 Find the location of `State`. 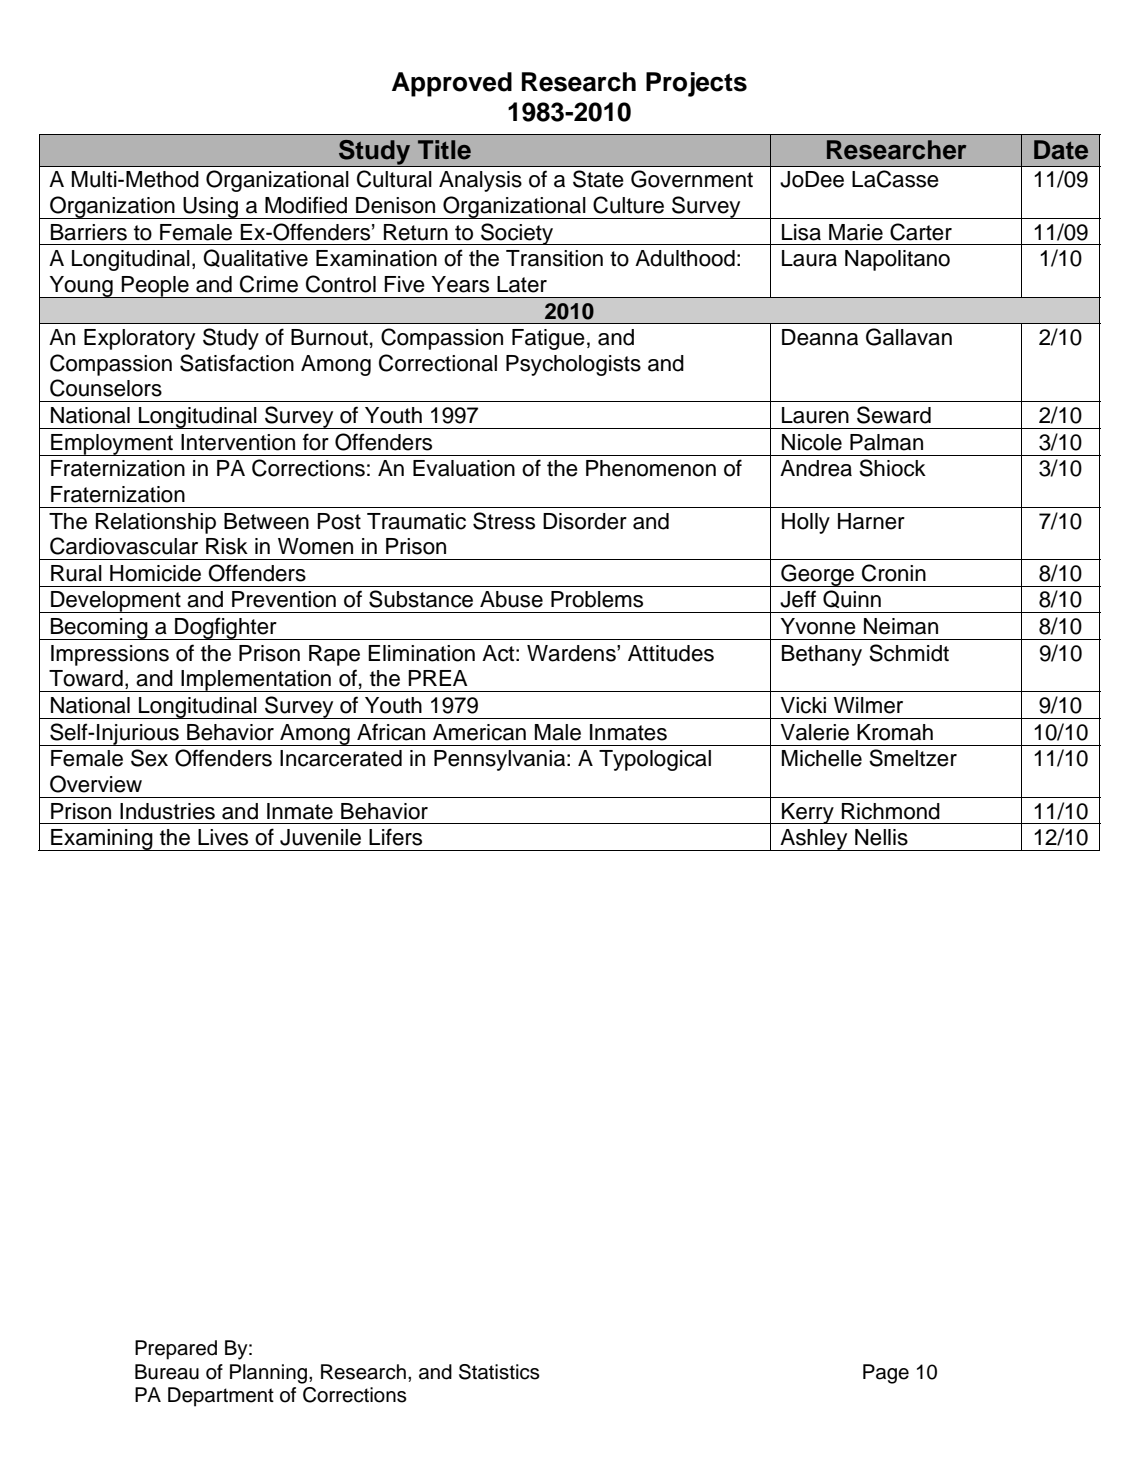

State is located at coordinates (598, 179).
